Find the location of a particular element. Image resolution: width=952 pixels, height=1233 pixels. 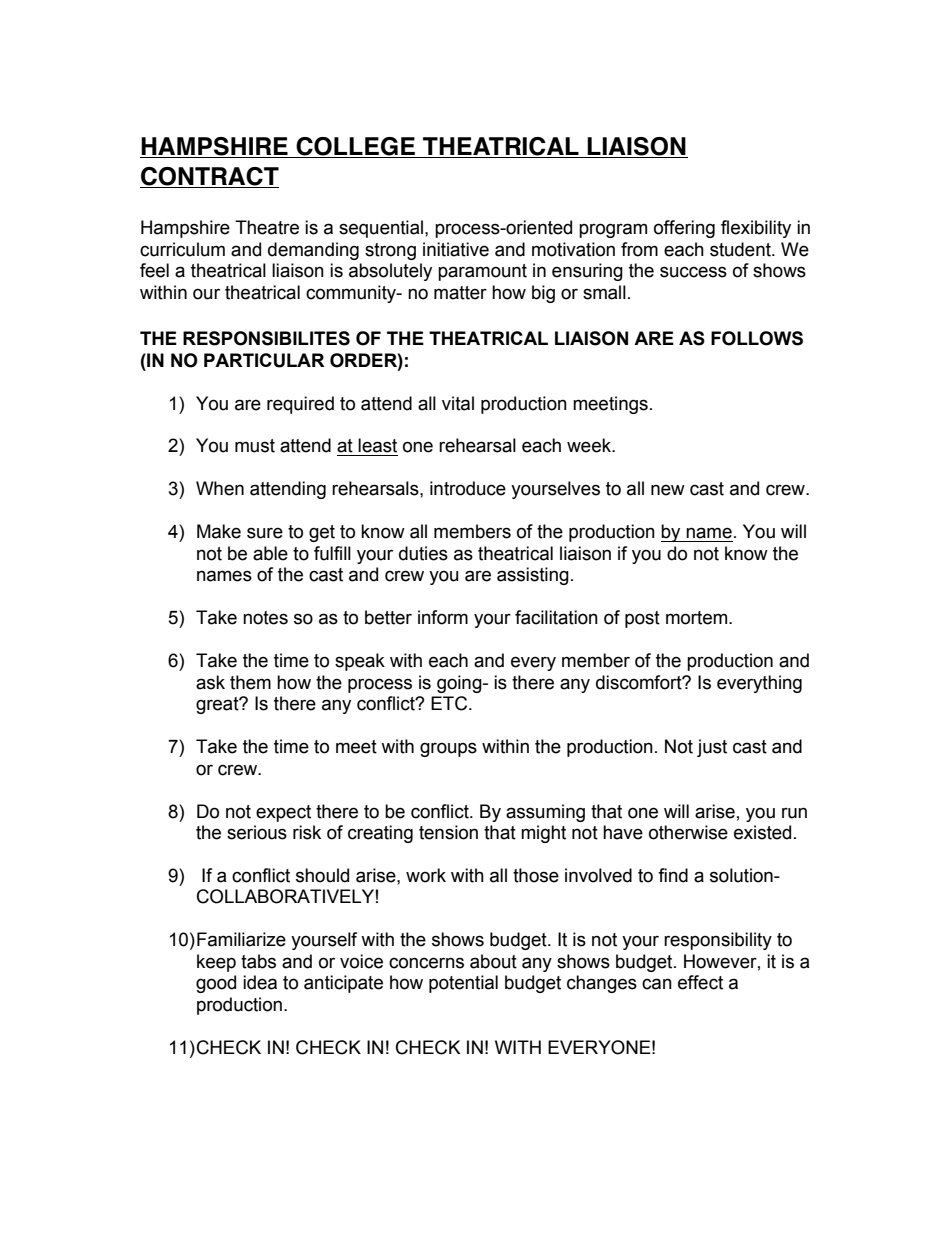

keep is located at coordinates (216, 963).
